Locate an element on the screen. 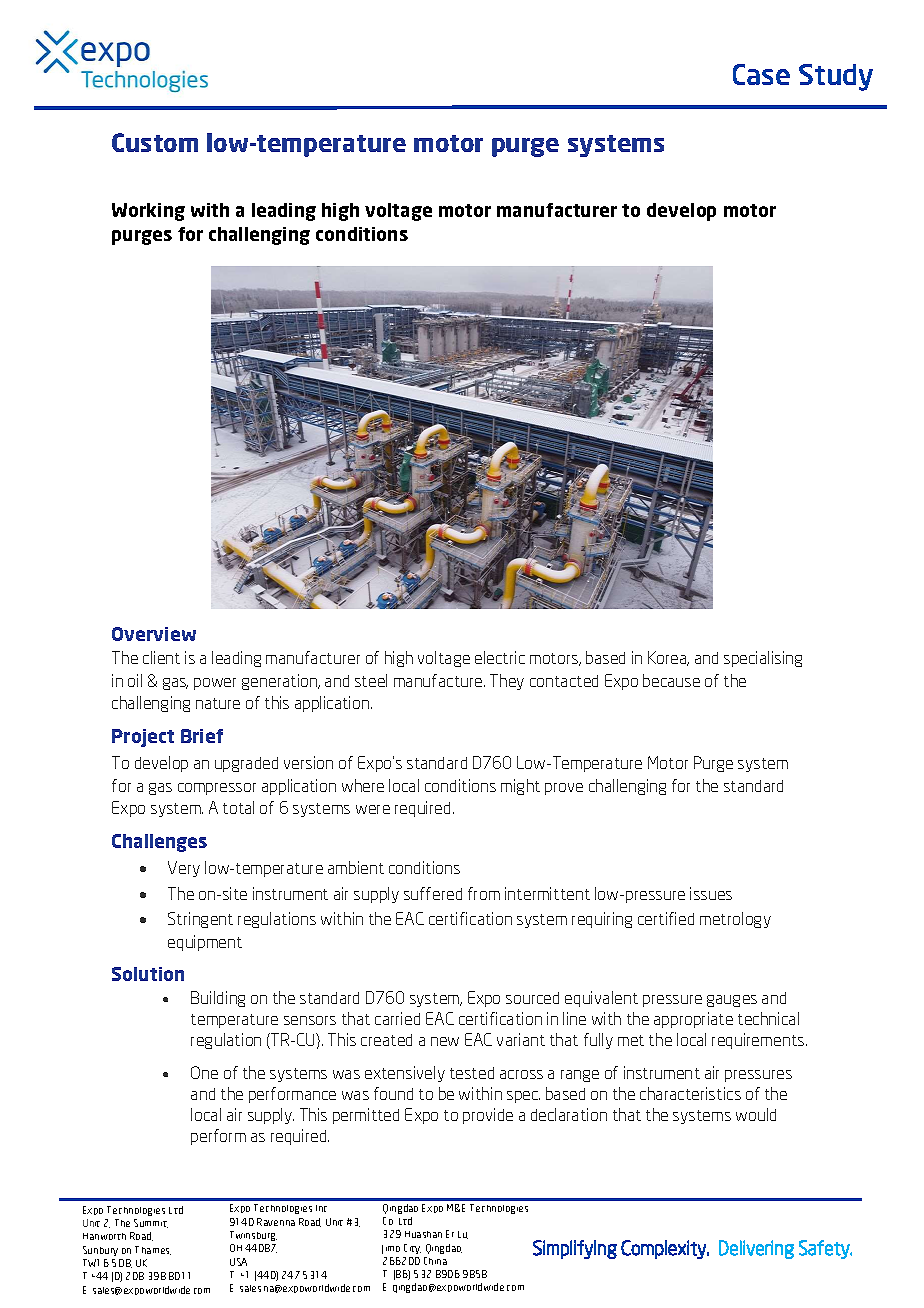 The width and height of the screenshot is (924, 1308). because is located at coordinates (671, 680).
